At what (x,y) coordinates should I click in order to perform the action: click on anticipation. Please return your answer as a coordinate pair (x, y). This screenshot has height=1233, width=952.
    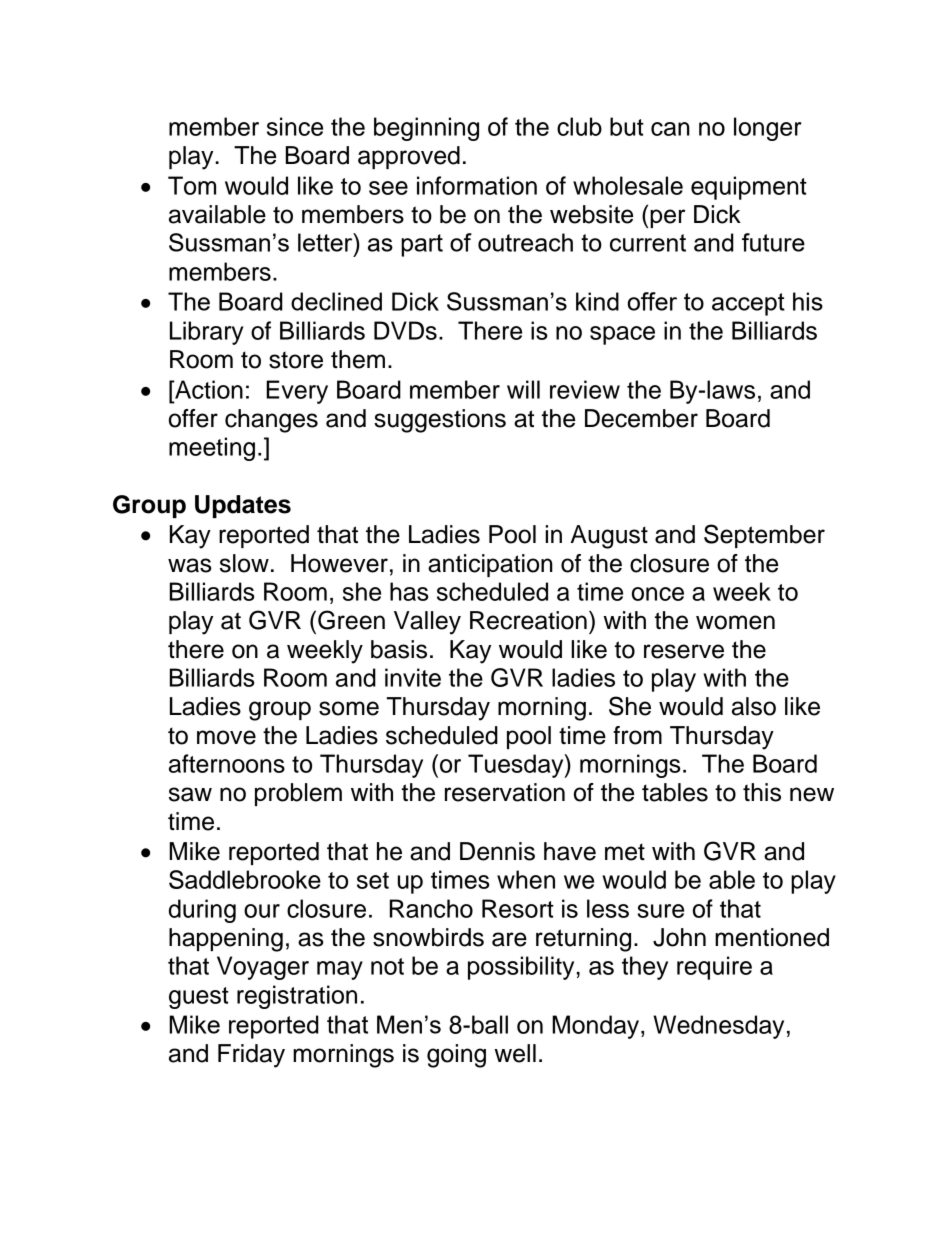
    Looking at the image, I should click on (490, 565).
